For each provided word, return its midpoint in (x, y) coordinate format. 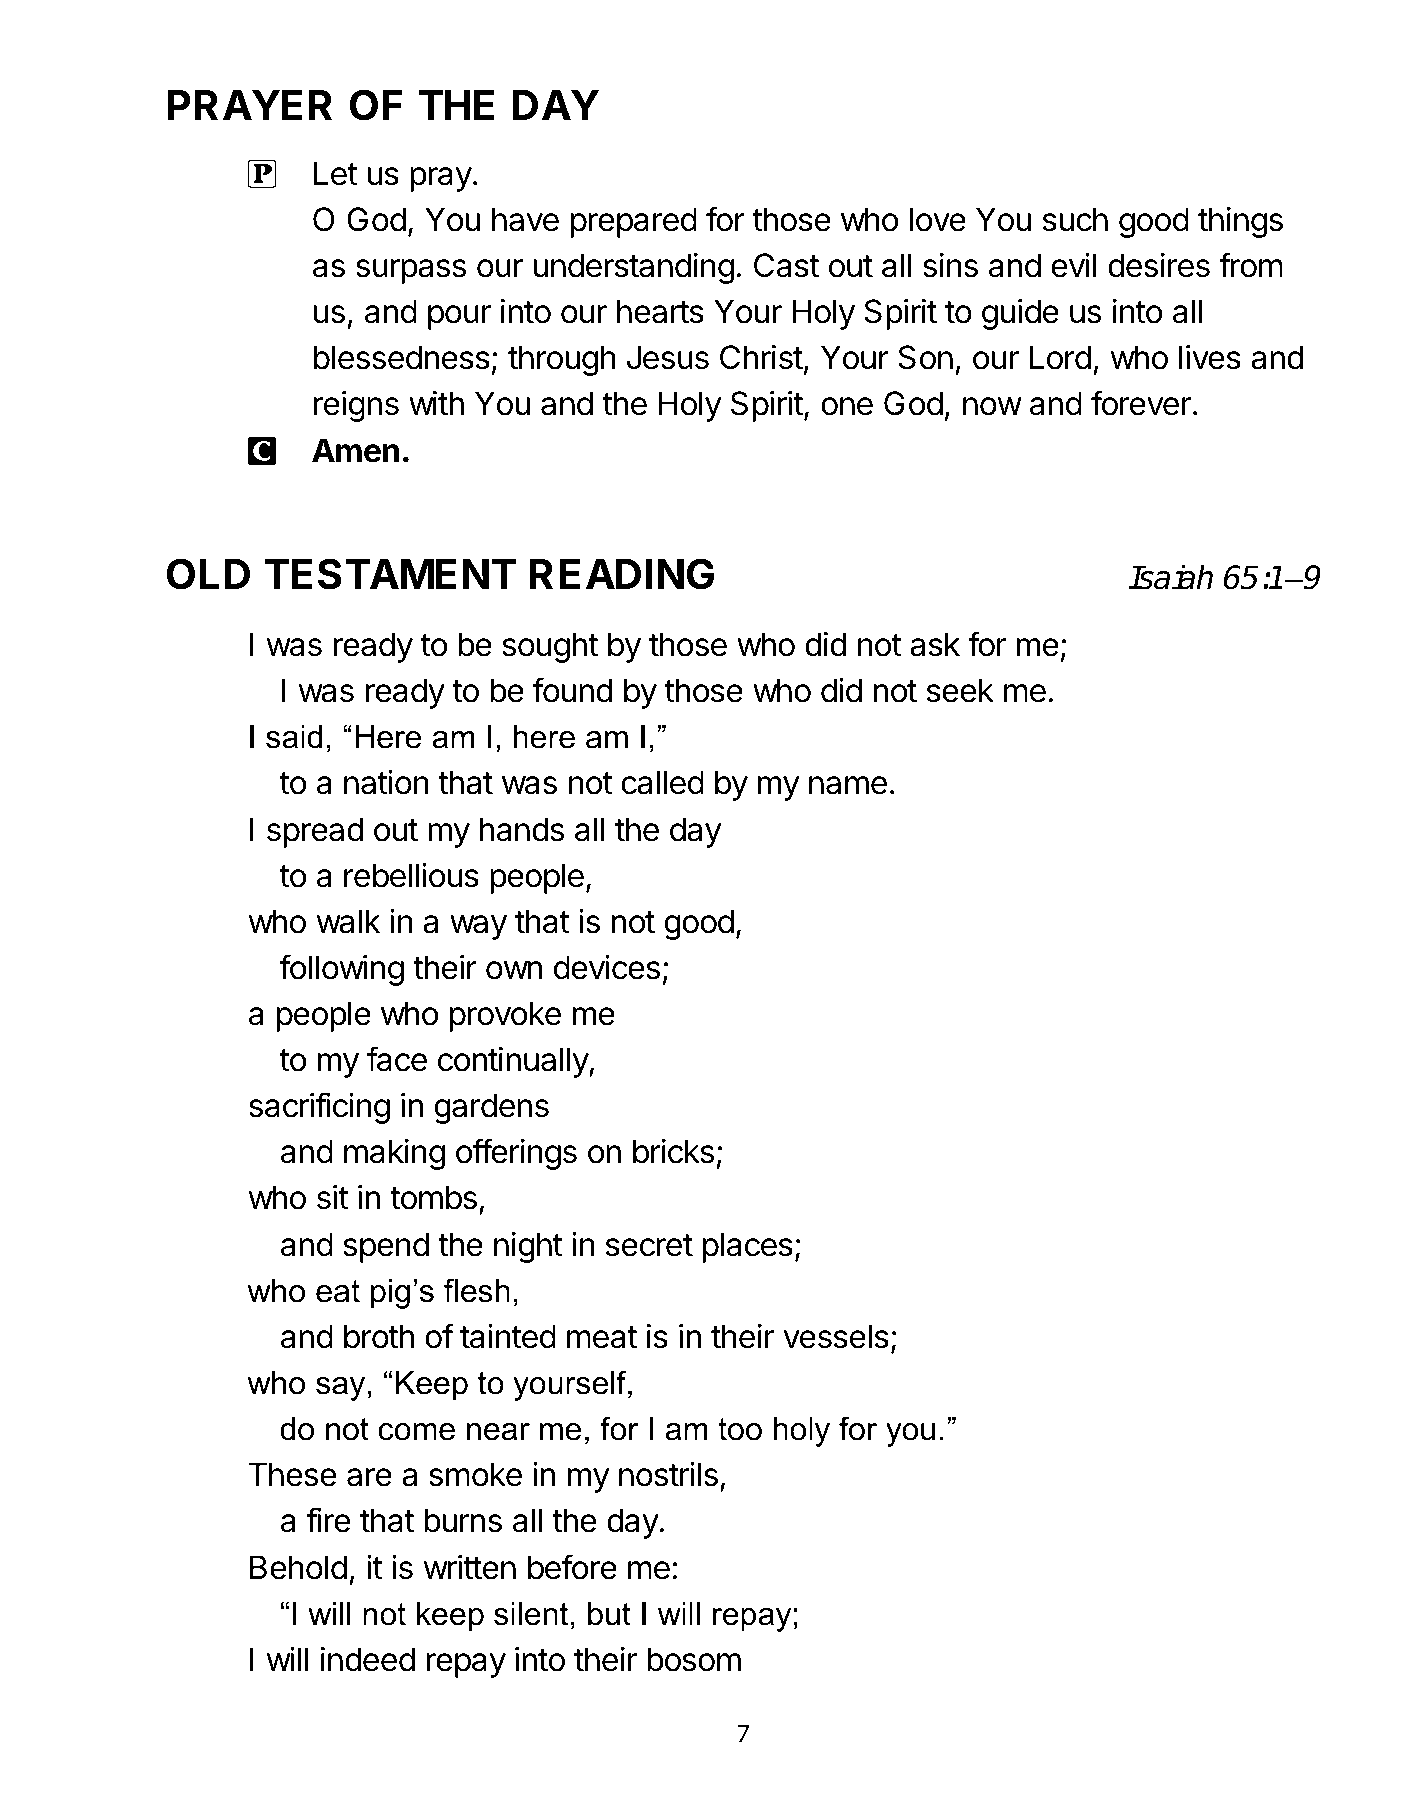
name (848, 785)
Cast (786, 265)
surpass (411, 271)
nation (386, 782)
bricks (673, 1151)
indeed (368, 1659)
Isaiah (1170, 577)
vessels (836, 1336)
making (394, 1154)
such (1075, 219)
